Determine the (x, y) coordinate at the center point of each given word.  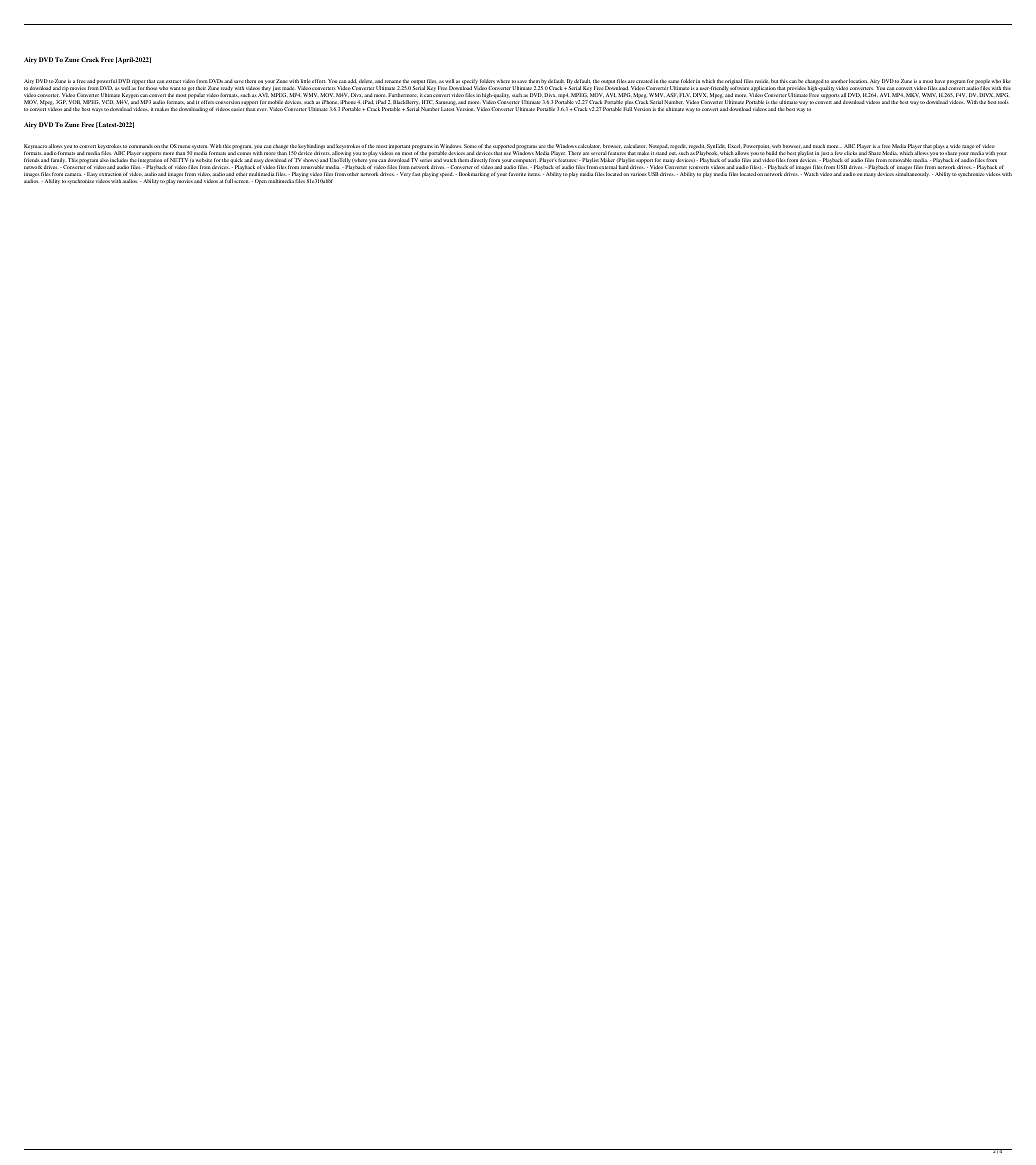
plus (629, 104)
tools (1003, 102)
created (644, 81)
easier (237, 109)
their (201, 88)
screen (242, 181)
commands (141, 146)
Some (470, 146)
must (928, 81)
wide (955, 146)
